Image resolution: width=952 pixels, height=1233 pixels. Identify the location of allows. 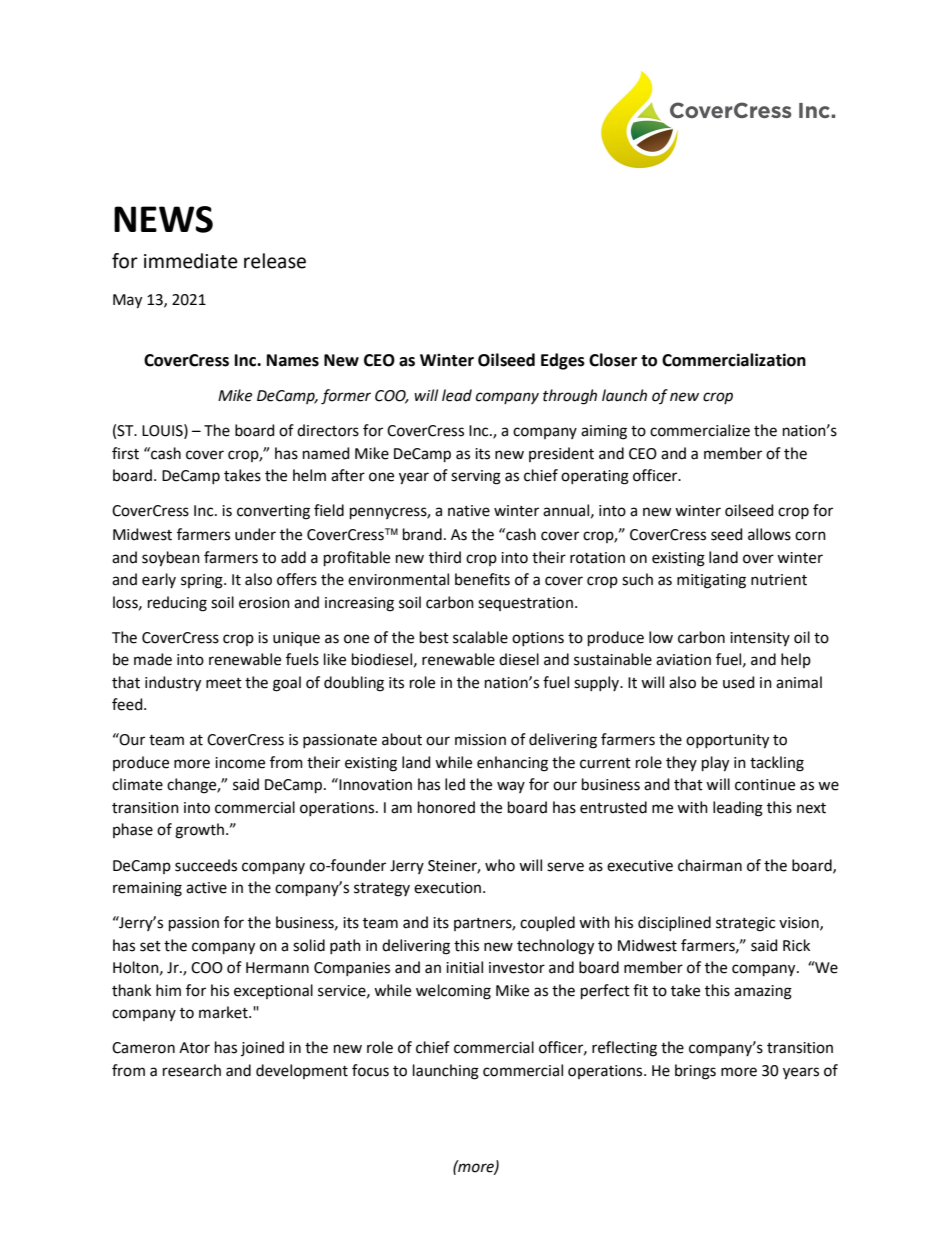
(769, 534).
